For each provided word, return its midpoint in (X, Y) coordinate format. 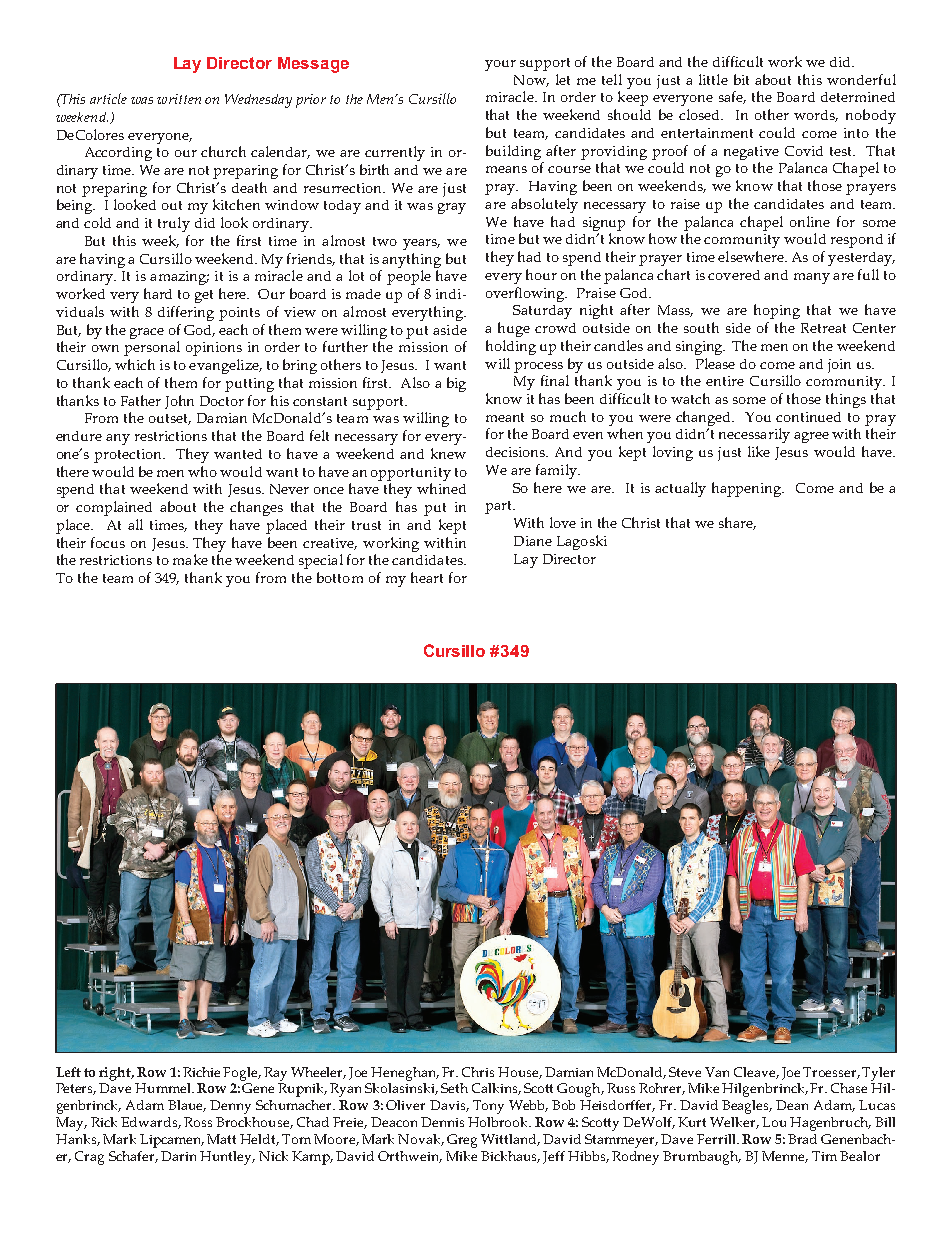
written (179, 99)
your (500, 65)
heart (427, 577)
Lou (774, 1122)
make (190, 559)
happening (748, 489)
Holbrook (499, 1122)
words (816, 116)
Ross (198, 1122)
